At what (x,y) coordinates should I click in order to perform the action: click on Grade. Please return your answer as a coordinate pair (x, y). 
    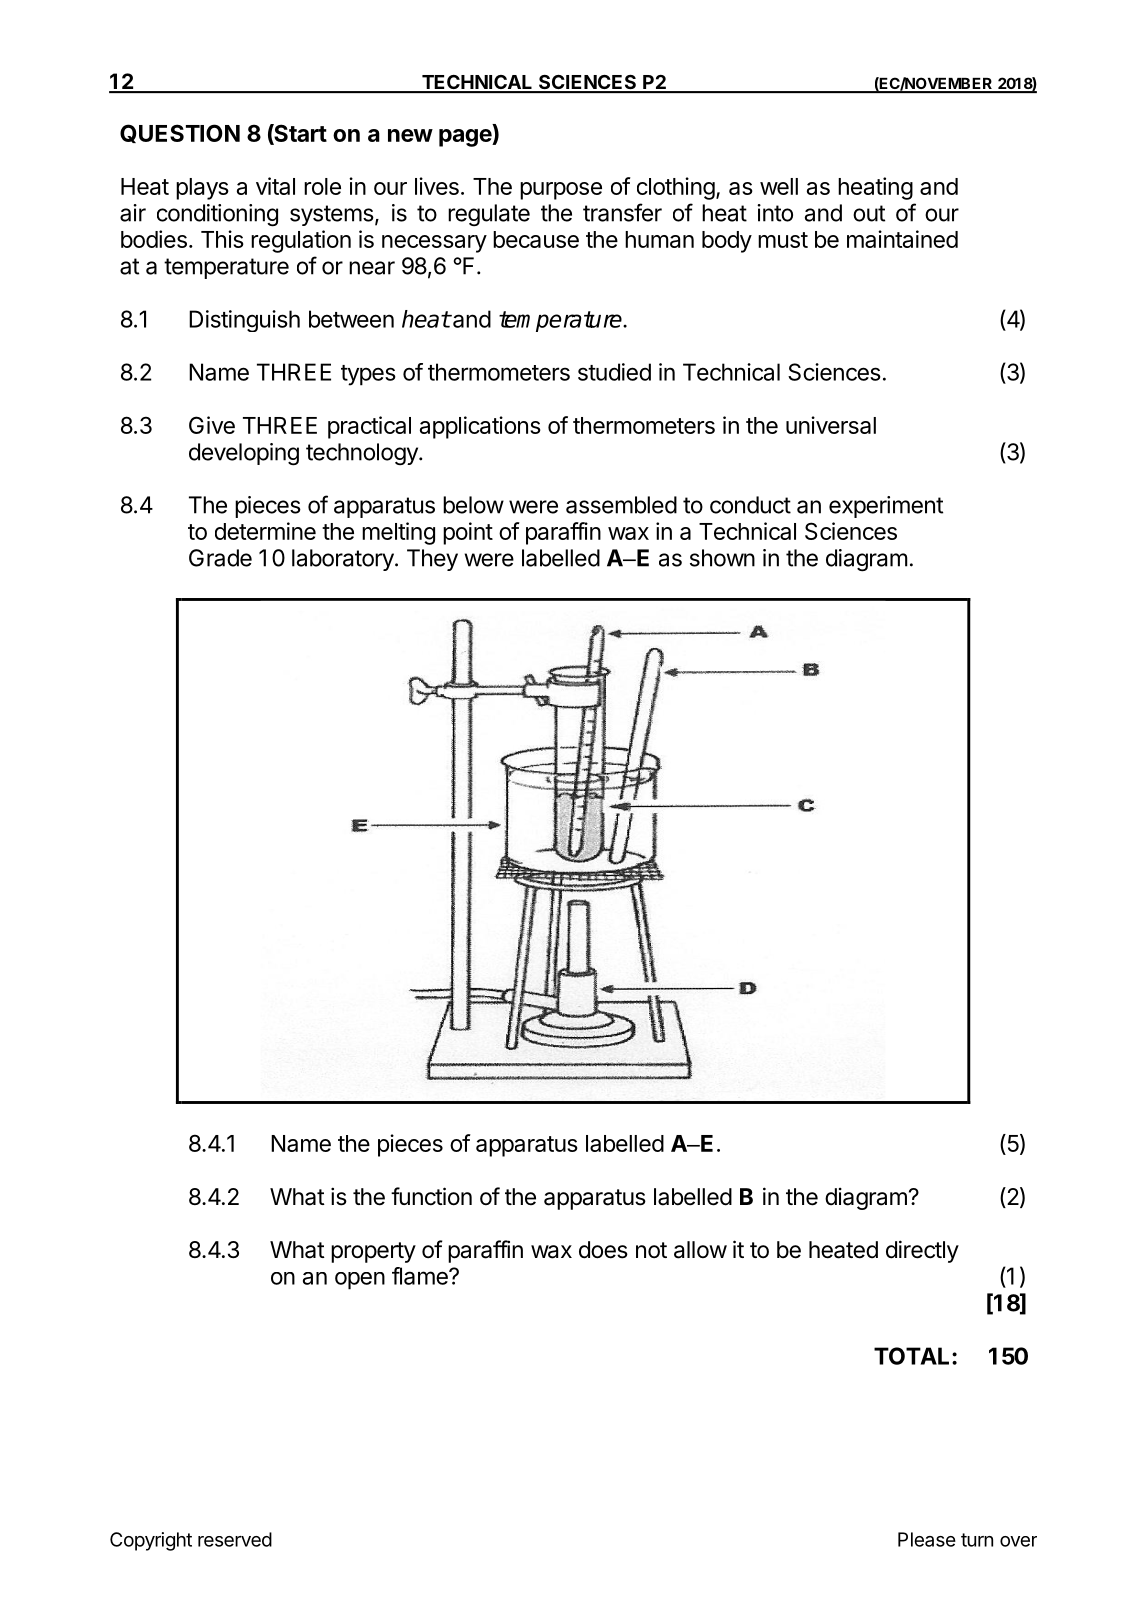
    Looking at the image, I should click on (220, 558).
